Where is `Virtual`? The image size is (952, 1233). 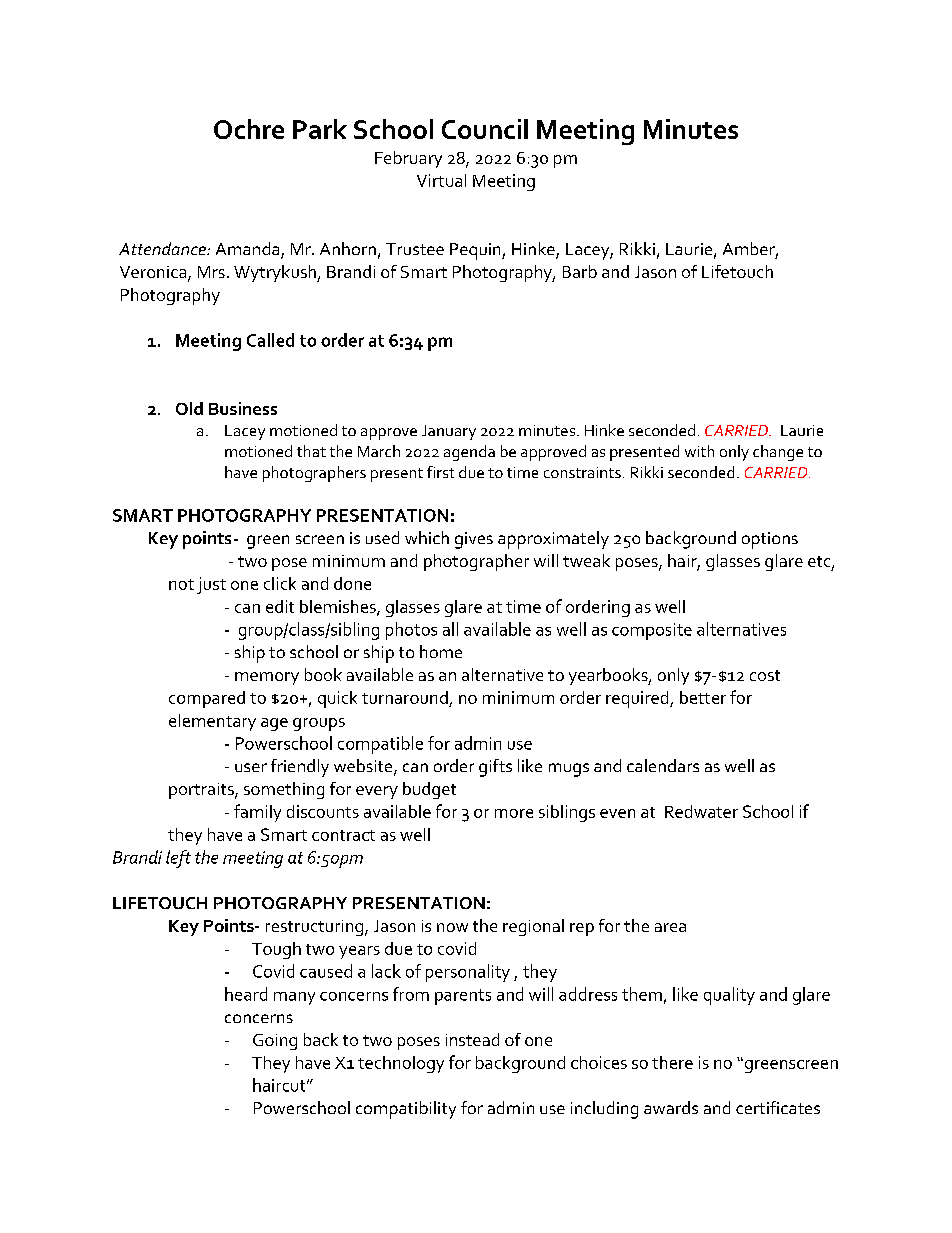
Virtual is located at coordinates (441, 180).
